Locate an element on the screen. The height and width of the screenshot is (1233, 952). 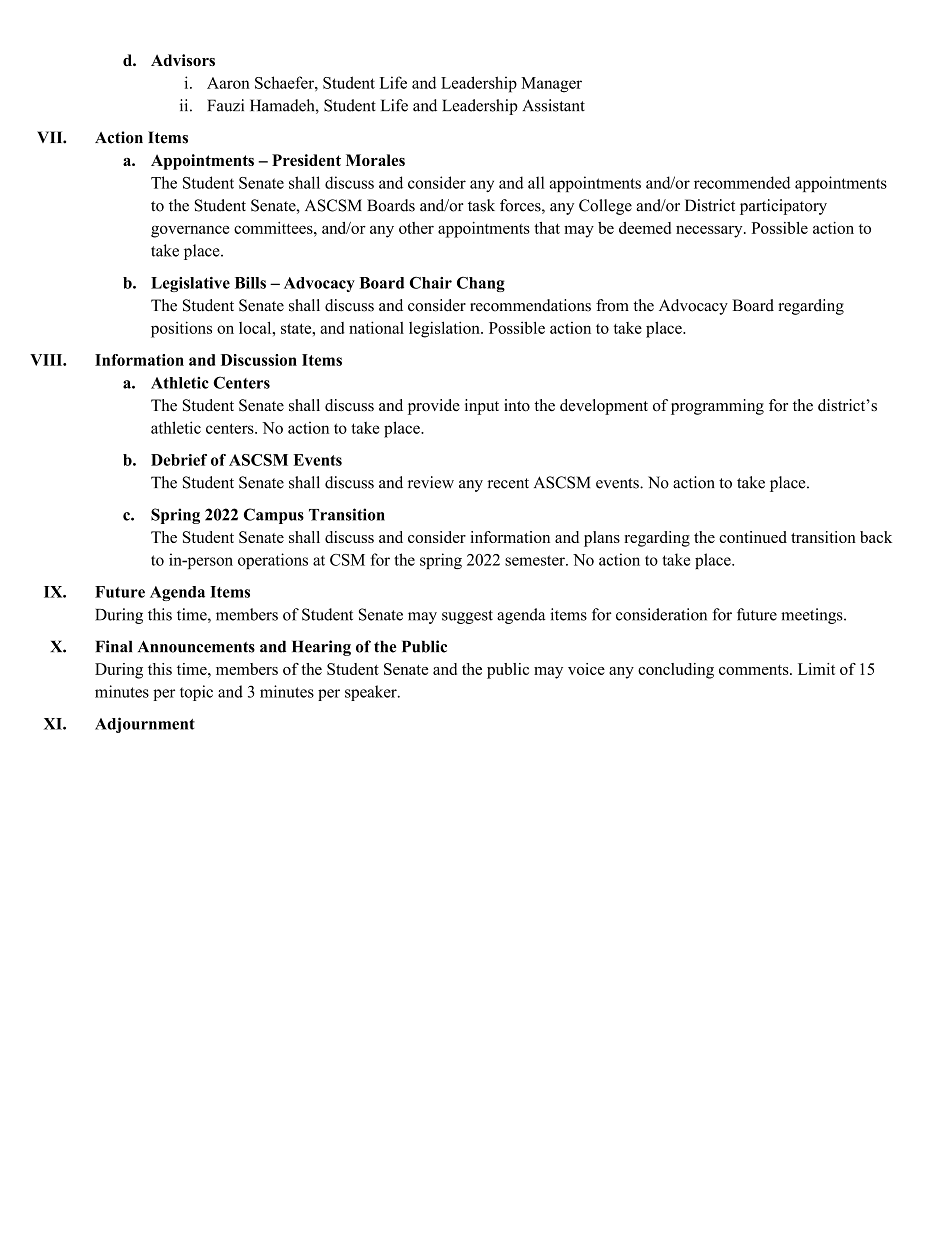
participatory is located at coordinates (783, 207).
